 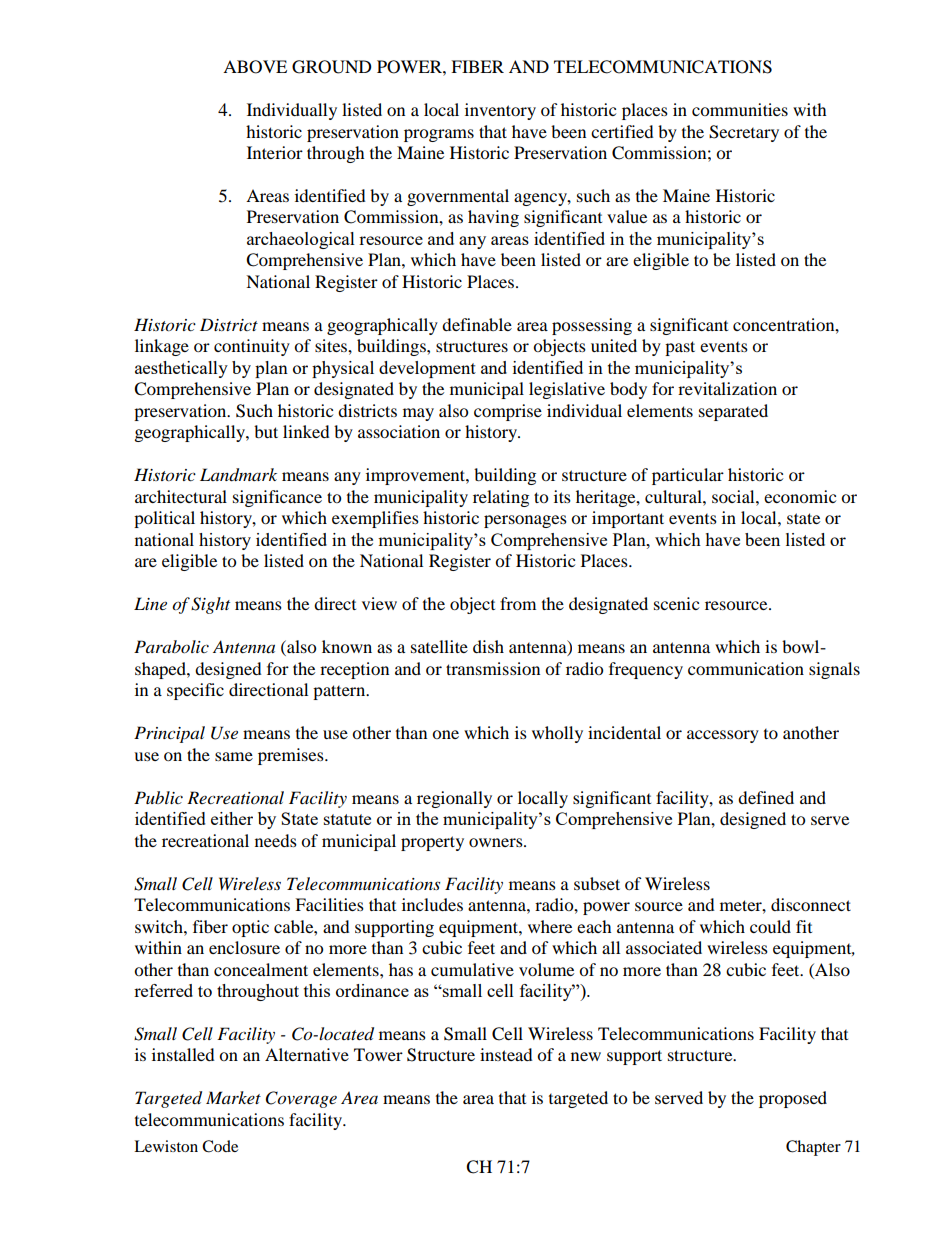 What do you see at coordinates (477, 324) in the document?
I see `definable` at bounding box center [477, 324].
